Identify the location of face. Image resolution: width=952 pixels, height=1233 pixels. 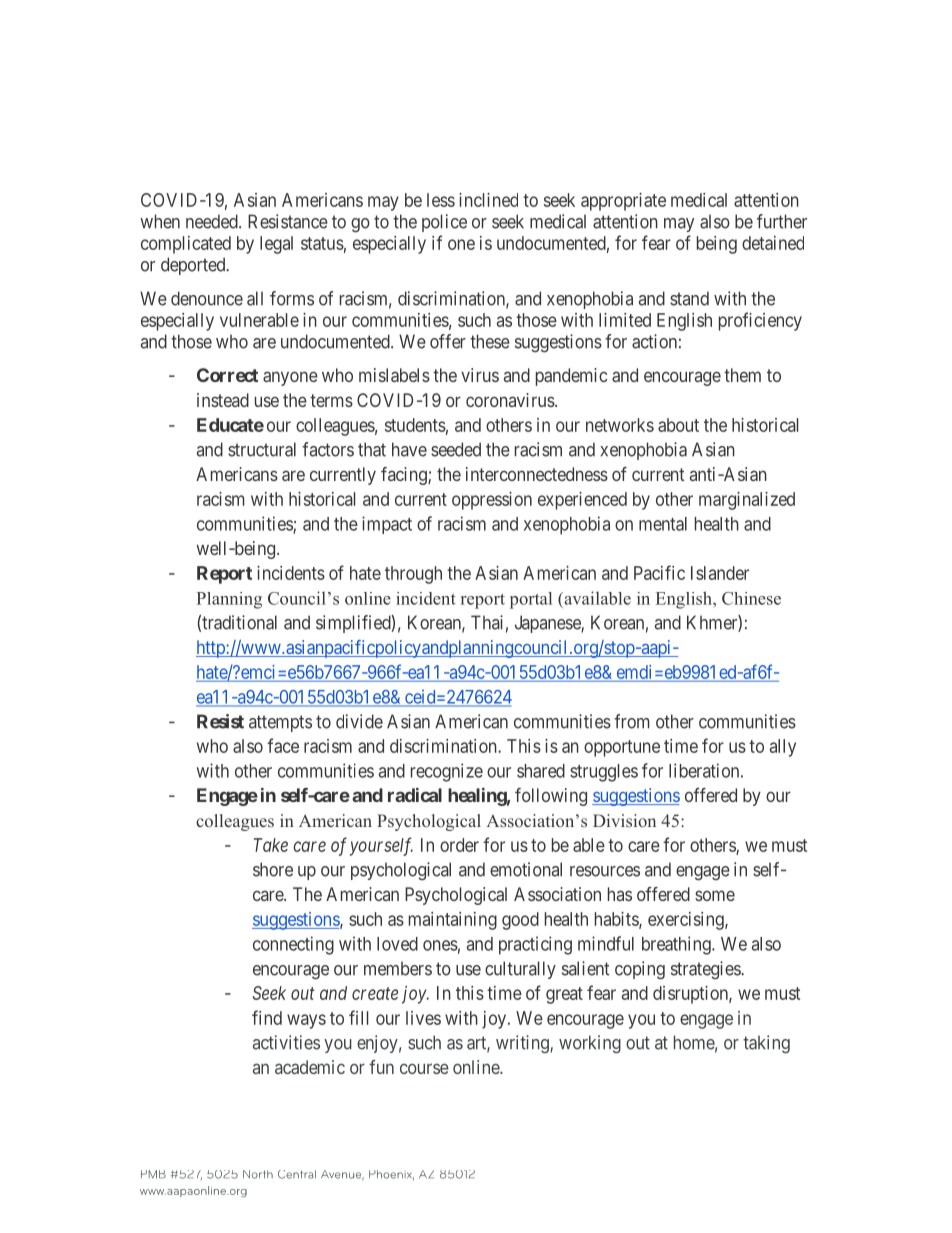
(283, 745).
